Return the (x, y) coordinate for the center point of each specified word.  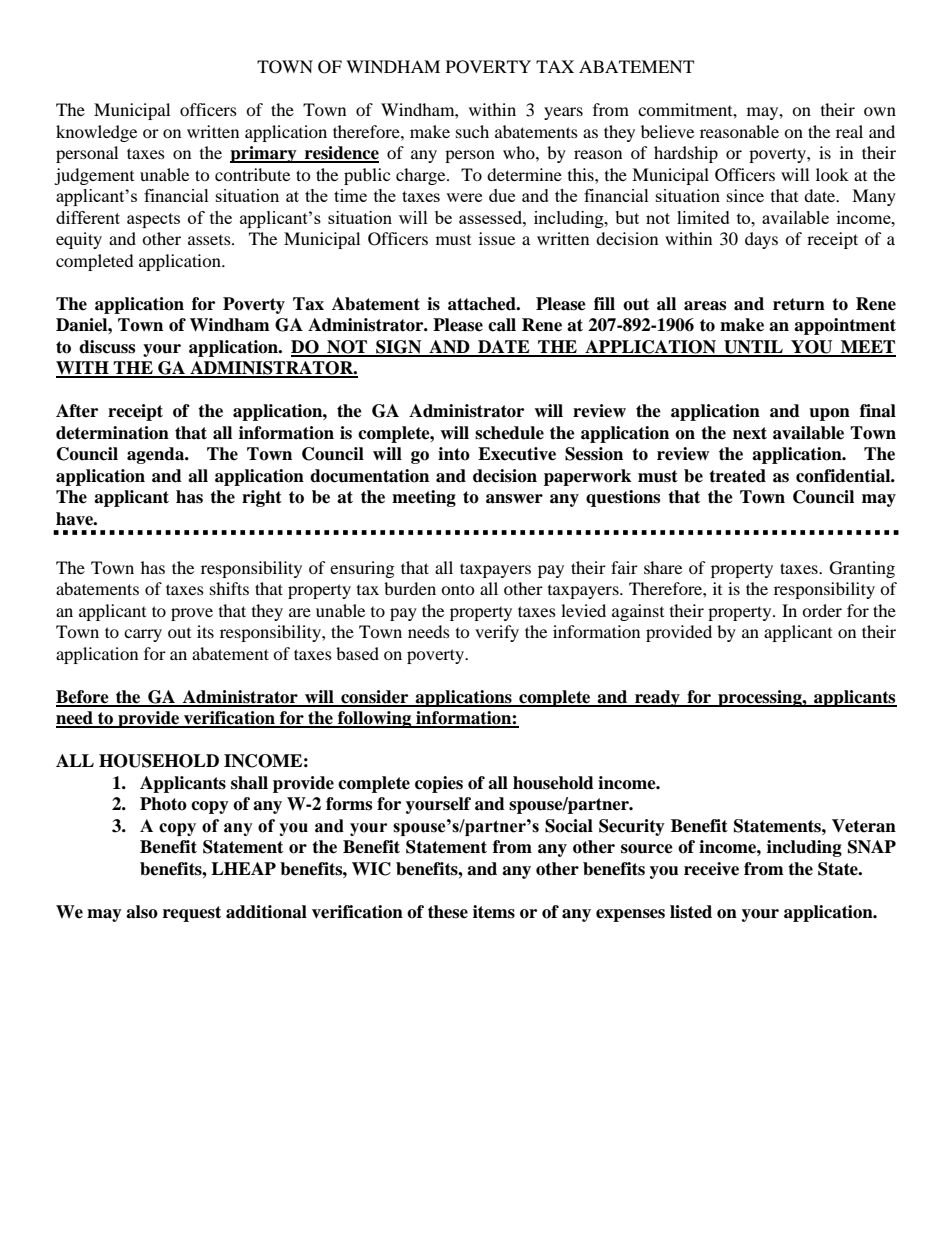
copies (439, 784)
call (502, 325)
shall (249, 783)
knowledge (96, 133)
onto (458, 589)
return (799, 304)
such (472, 131)
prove (192, 614)
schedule (509, 433)
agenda (157, 455)
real (849, 131)
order (822, 610)
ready (657, 698)
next (750, 433)
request (192, 914)
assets (210, 240)
